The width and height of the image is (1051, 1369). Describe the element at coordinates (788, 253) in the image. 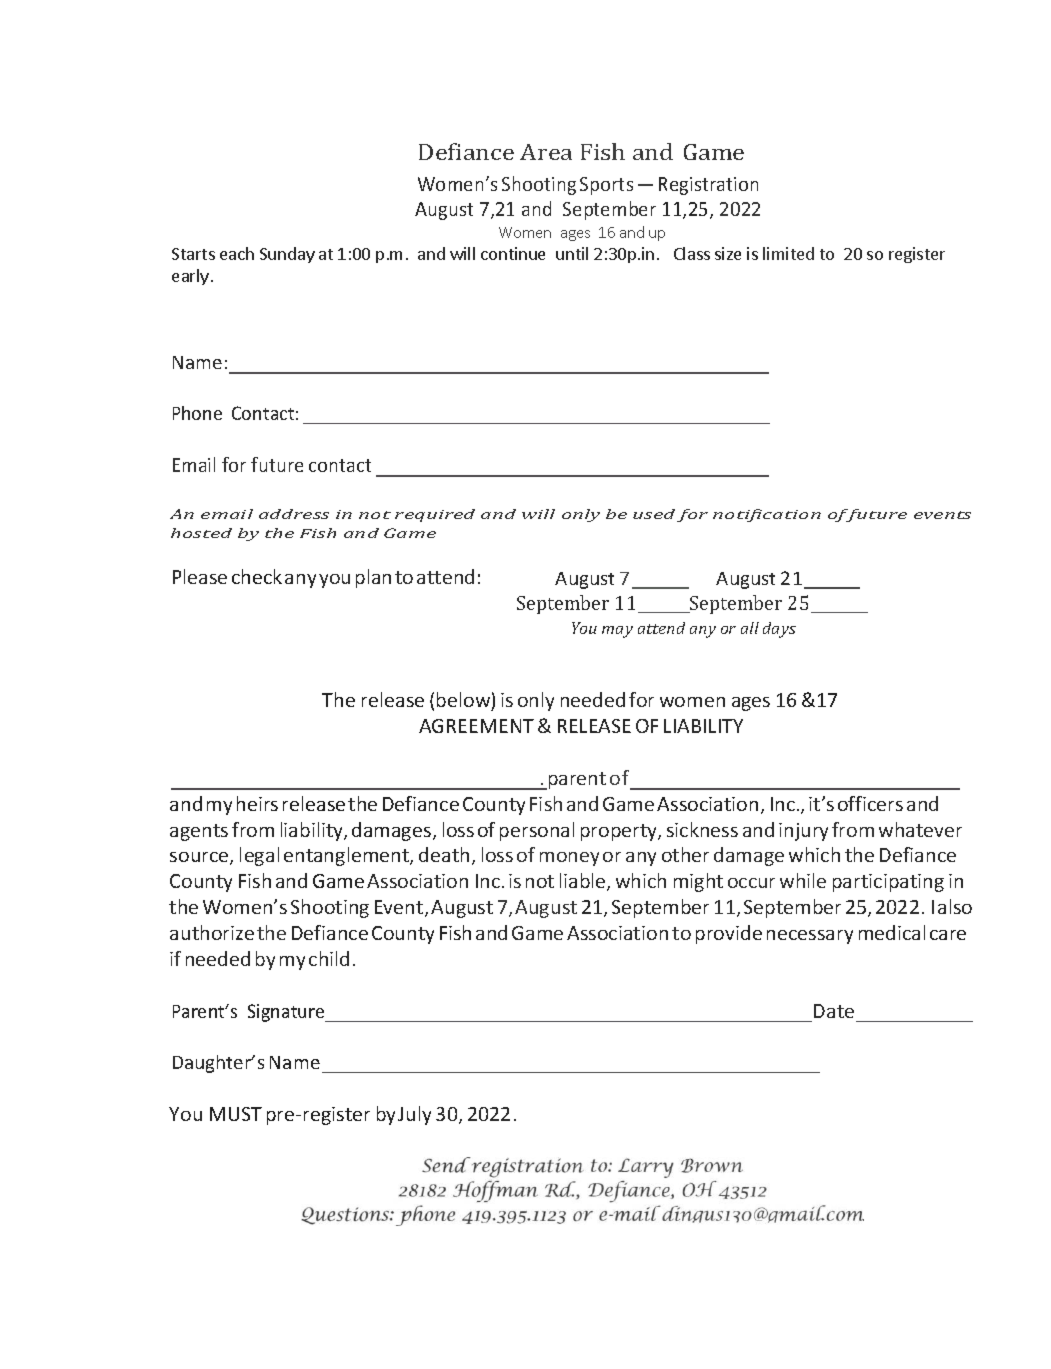

I see `limited` at that location.
